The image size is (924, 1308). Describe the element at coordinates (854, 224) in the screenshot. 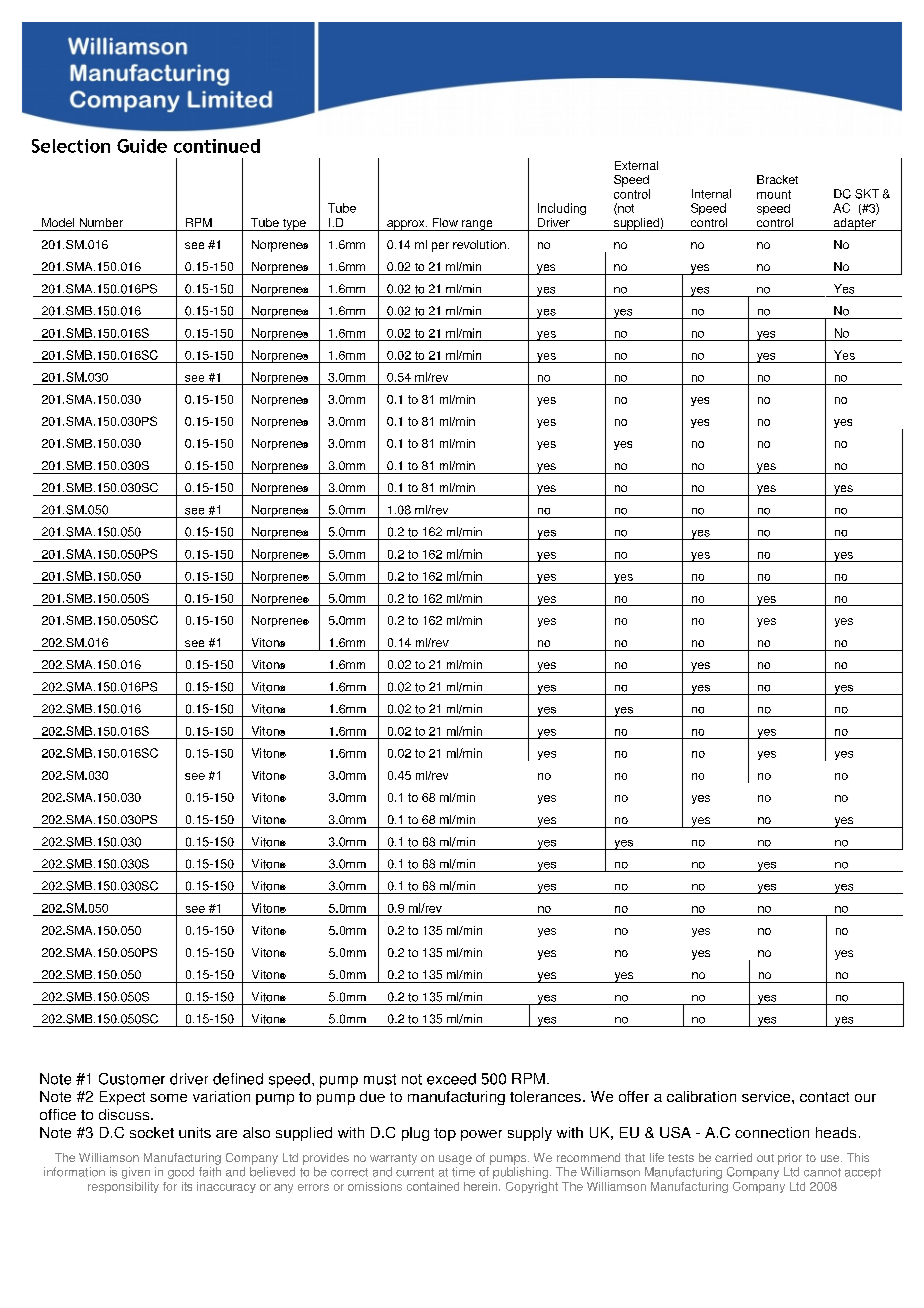

I see `adapter` at that location.
